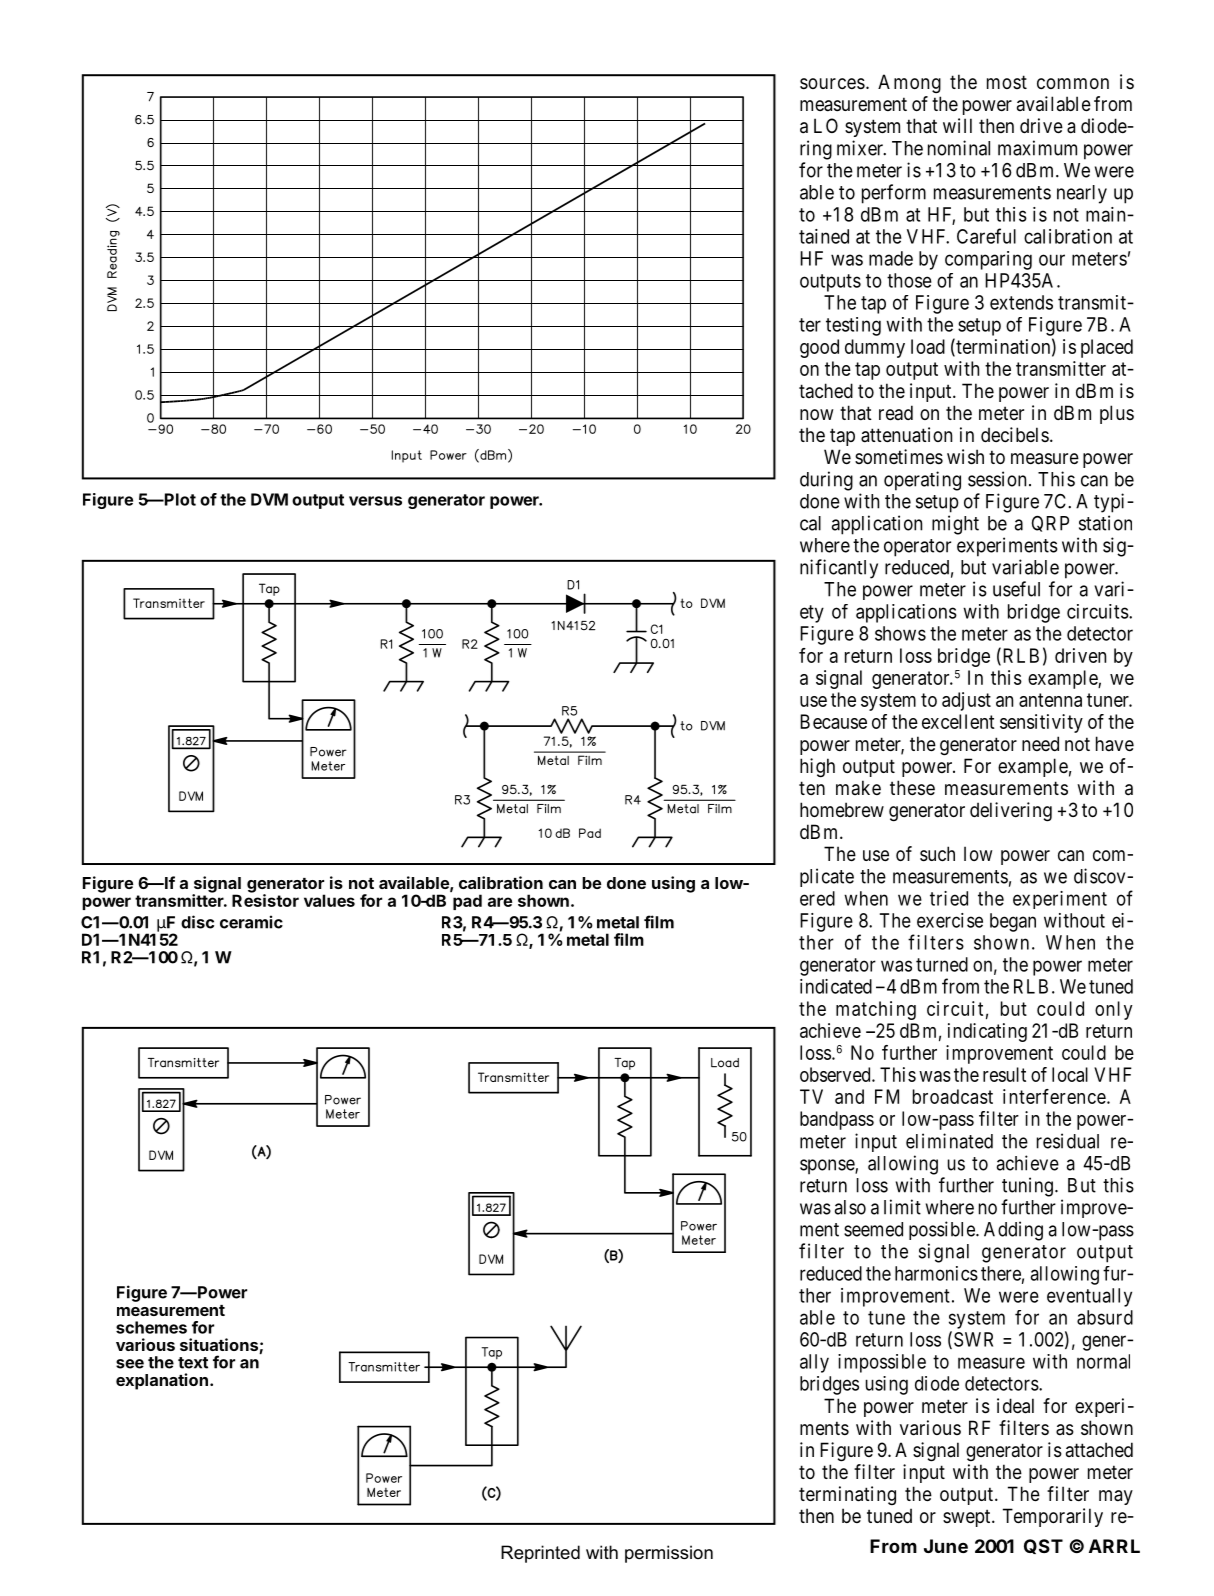  Describe the element at coordinates (832, 83) in the page. I see `sources` at that location.
